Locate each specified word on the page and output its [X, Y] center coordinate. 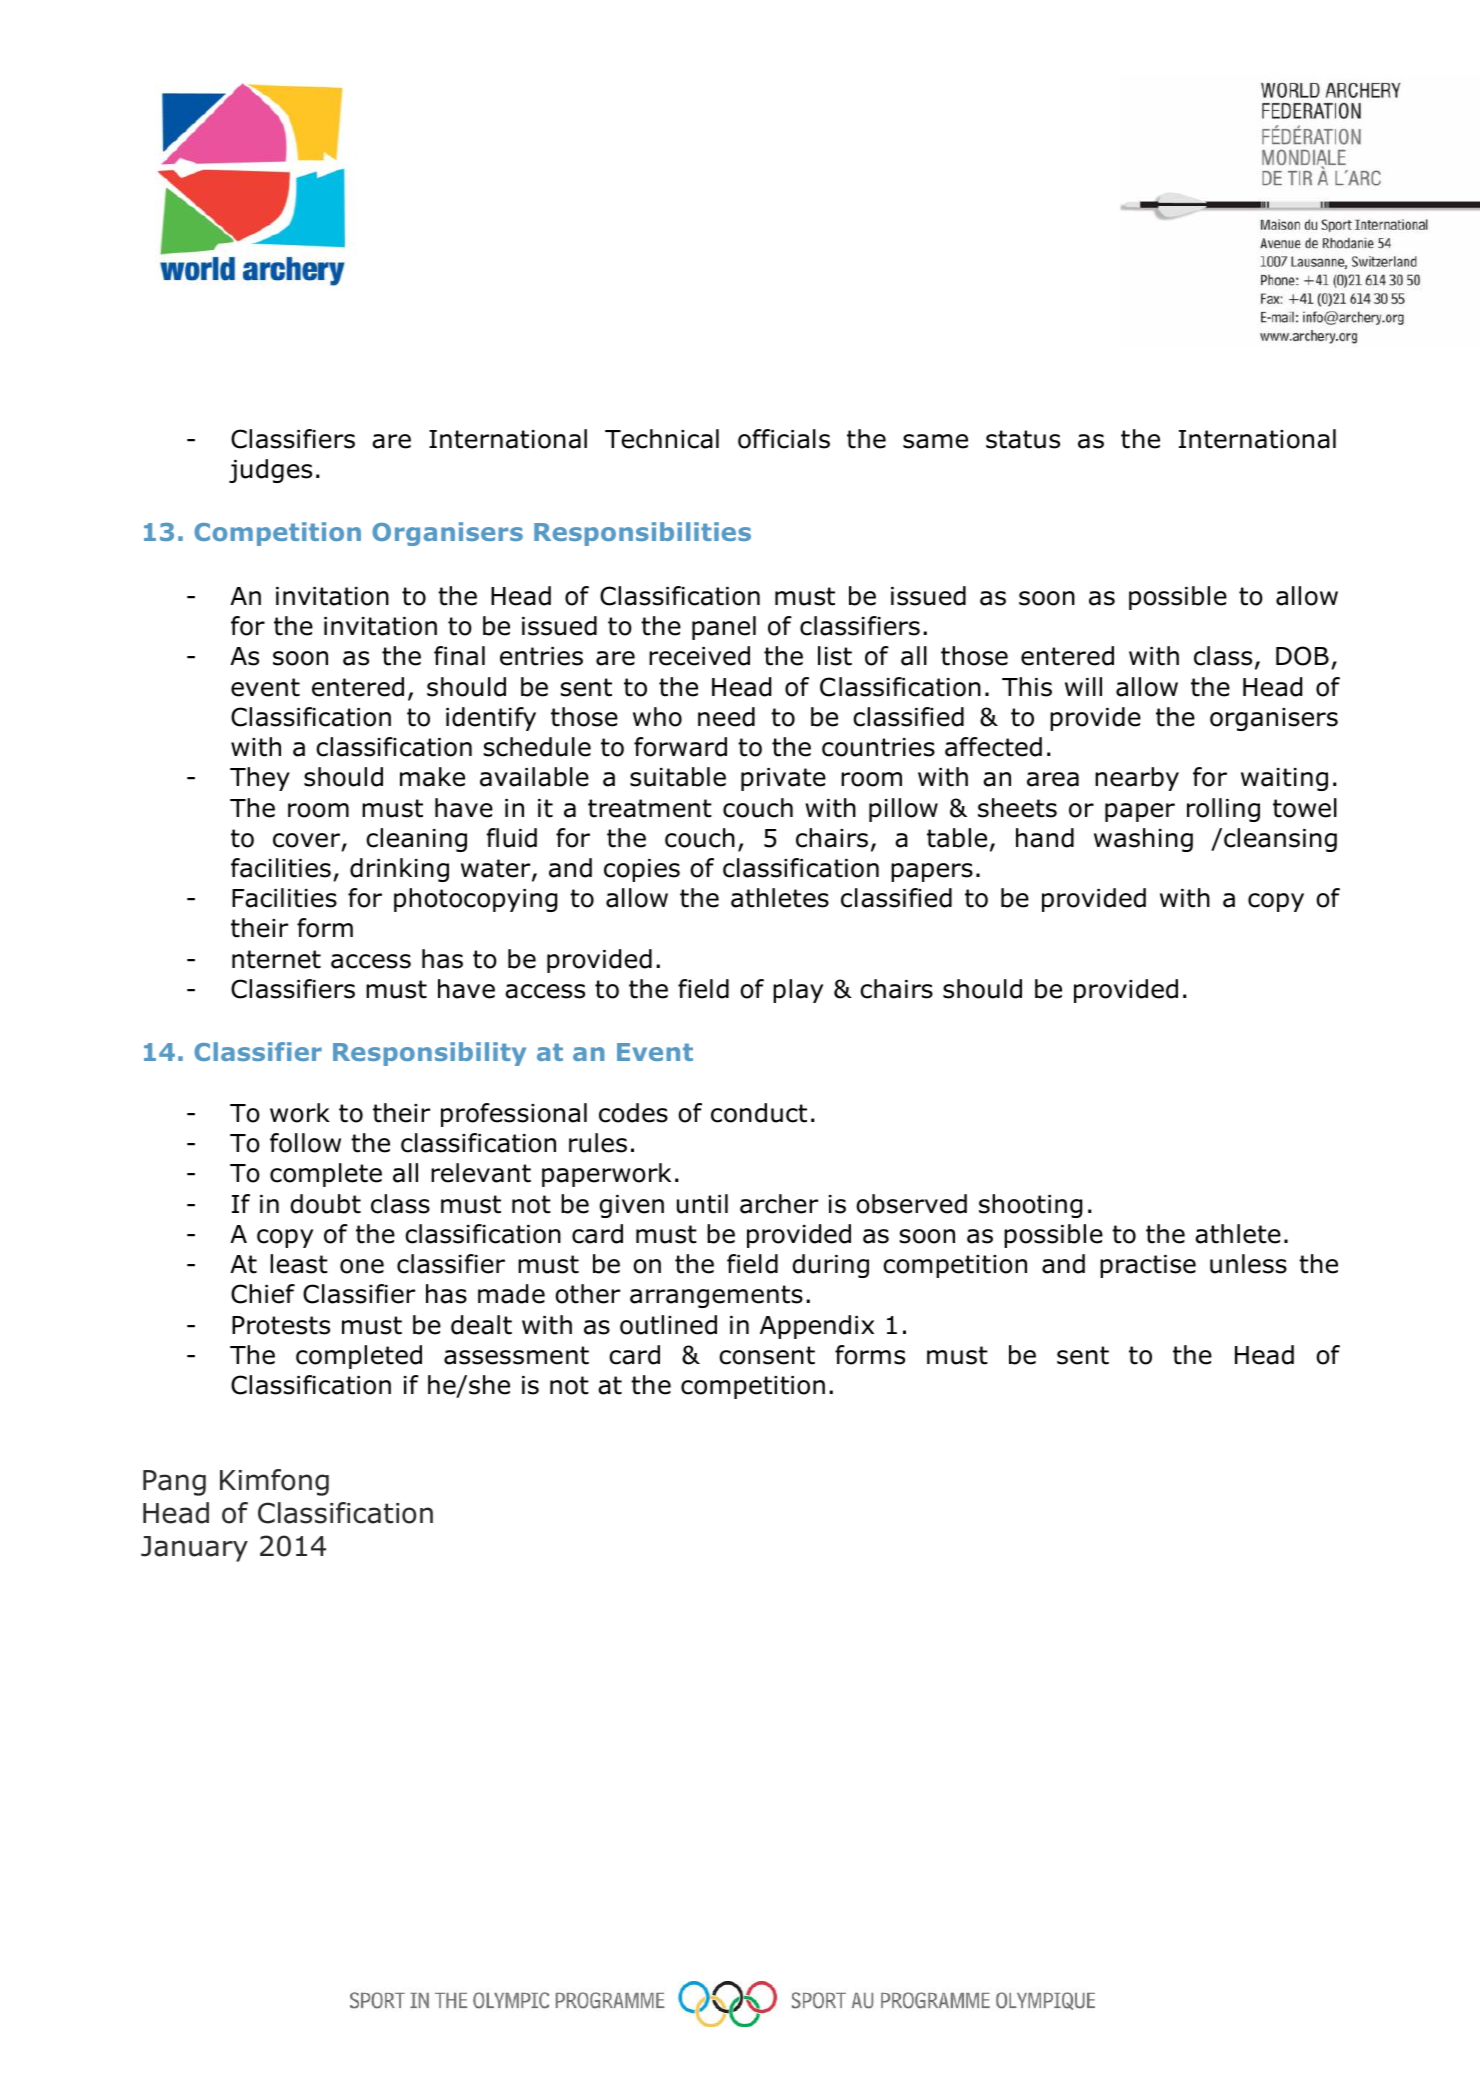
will [1083, 686]
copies [642, 870]
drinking [399, 870]
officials [784, 439]
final [459, 656]
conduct [759, 1113]
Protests [281, 1325]
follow [305, 1143]
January [194, 1549]
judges [270, 471]
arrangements [716, 1296]
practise [1148, 1266]
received [699, 656]
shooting [1030, 1206]
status [1023, 439]
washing [1143, 840]
